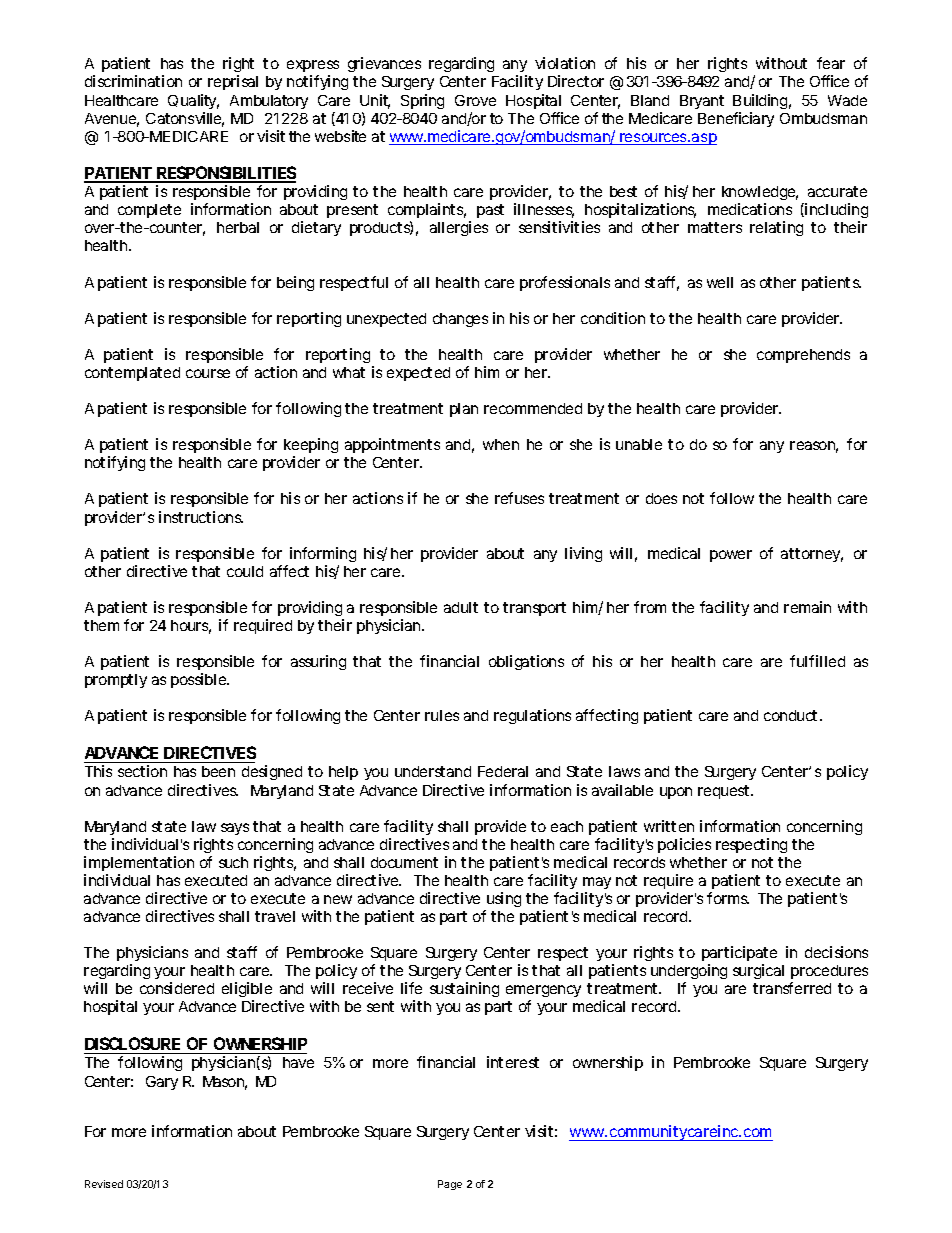  What do you see at coordinates (461, 607) in the screenshot?
I see `adult` at bounding box center [461, 607].
